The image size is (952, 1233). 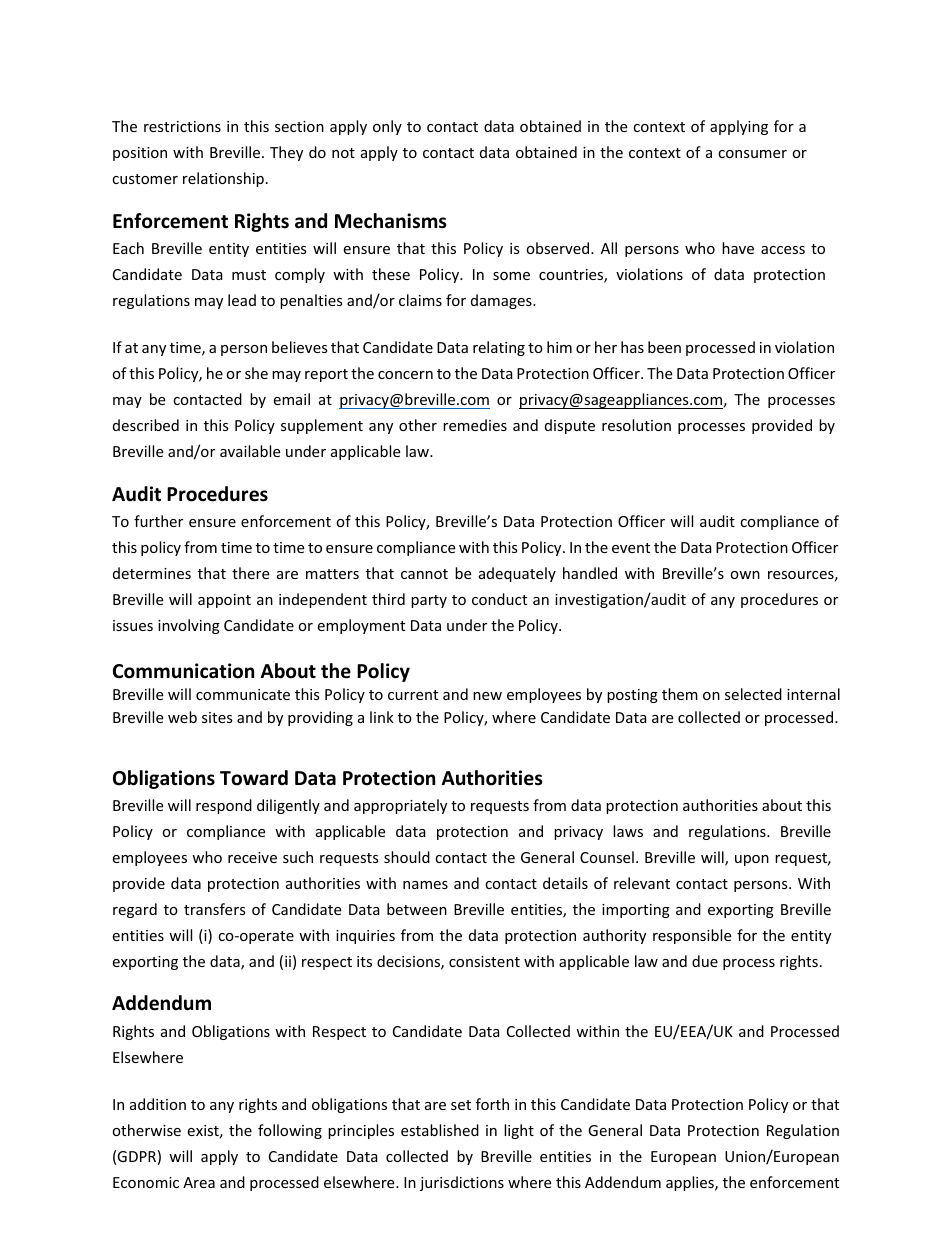 I want to click on upon, so click(x=752, y=860).
